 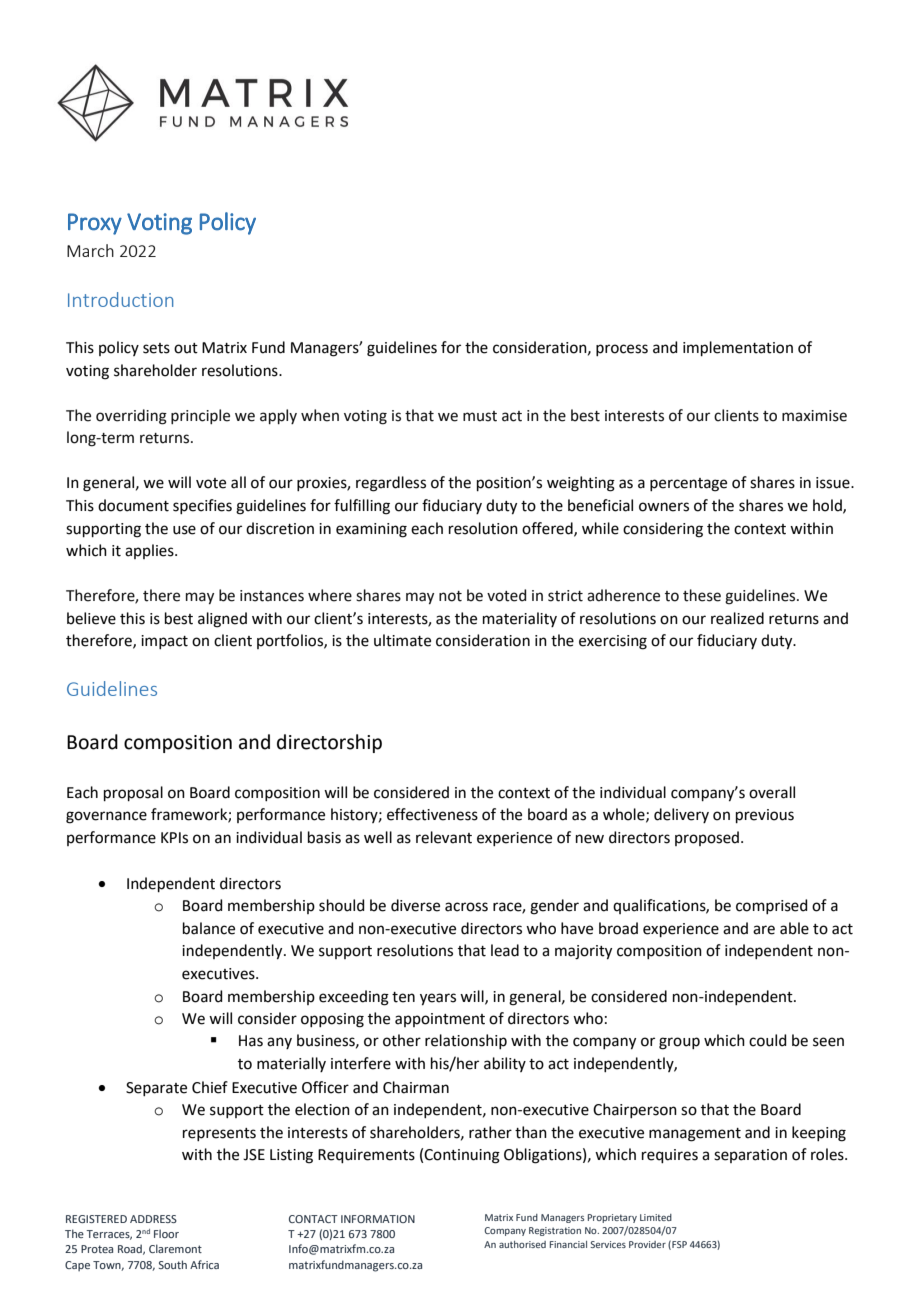 I want to click on applies, so click(x=150, y=551).
